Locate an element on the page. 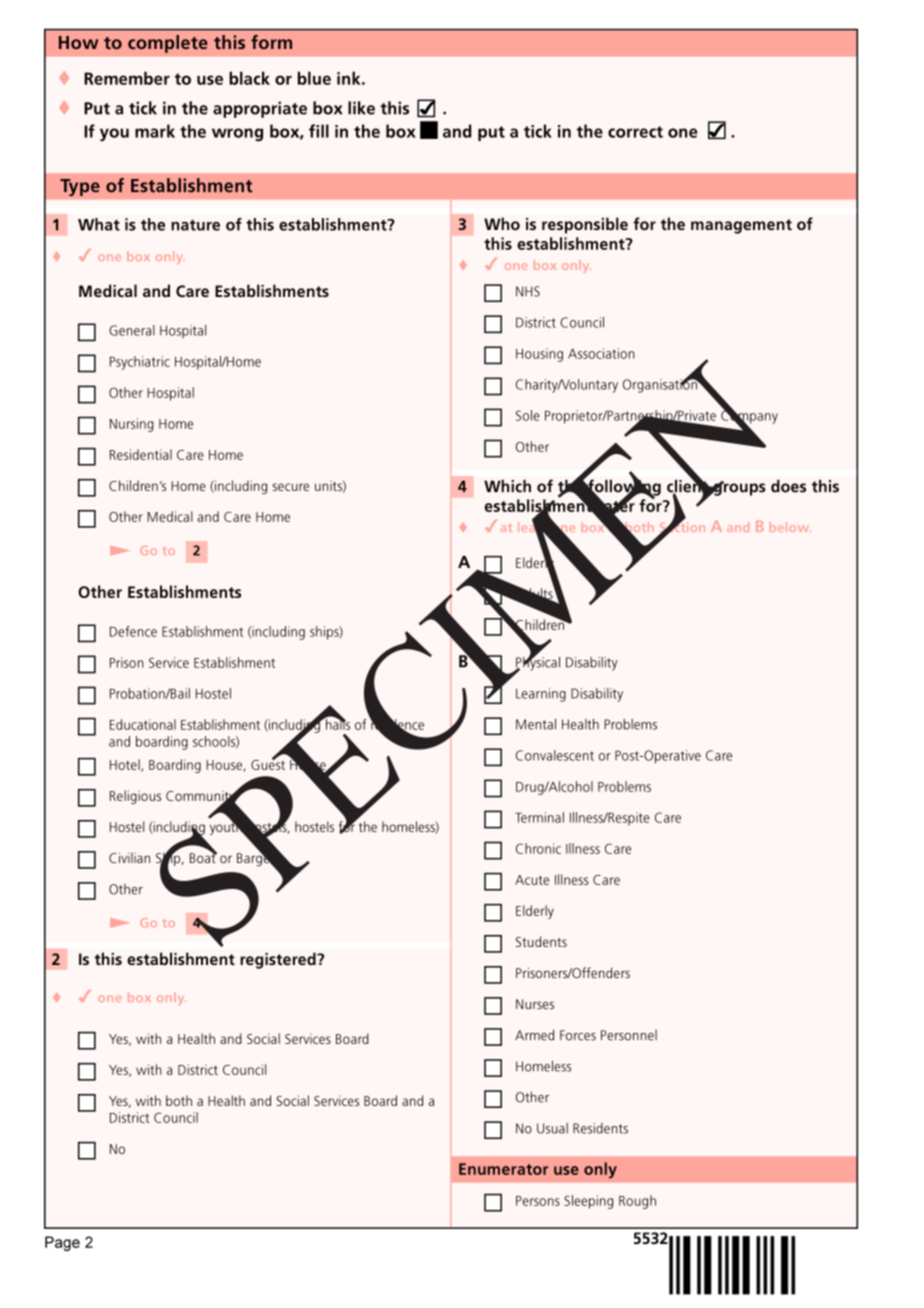 The width and height of the document is (924, 1308). correct is located at coordinates (635, 132).
